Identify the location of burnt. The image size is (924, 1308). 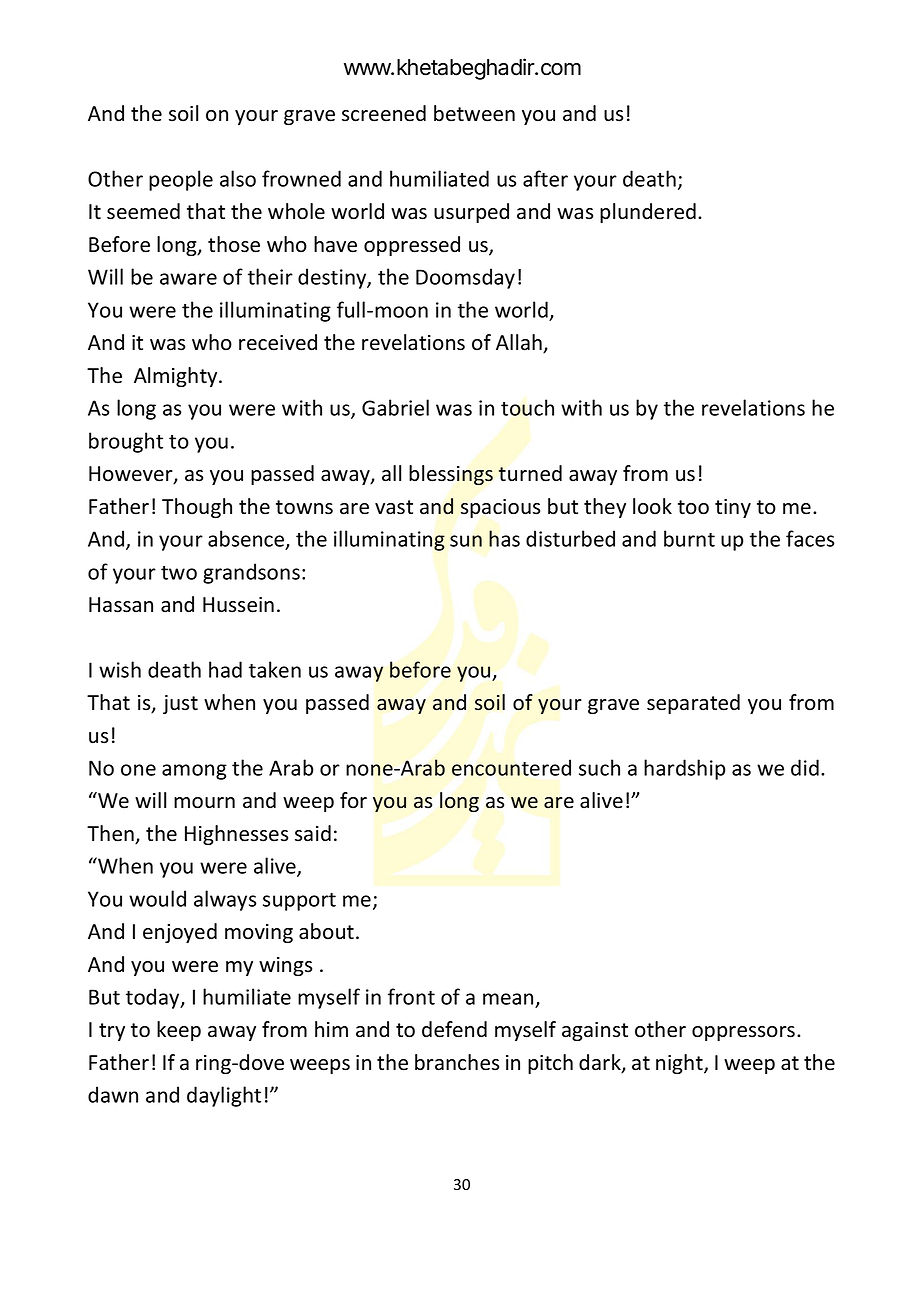
(689, 538).
